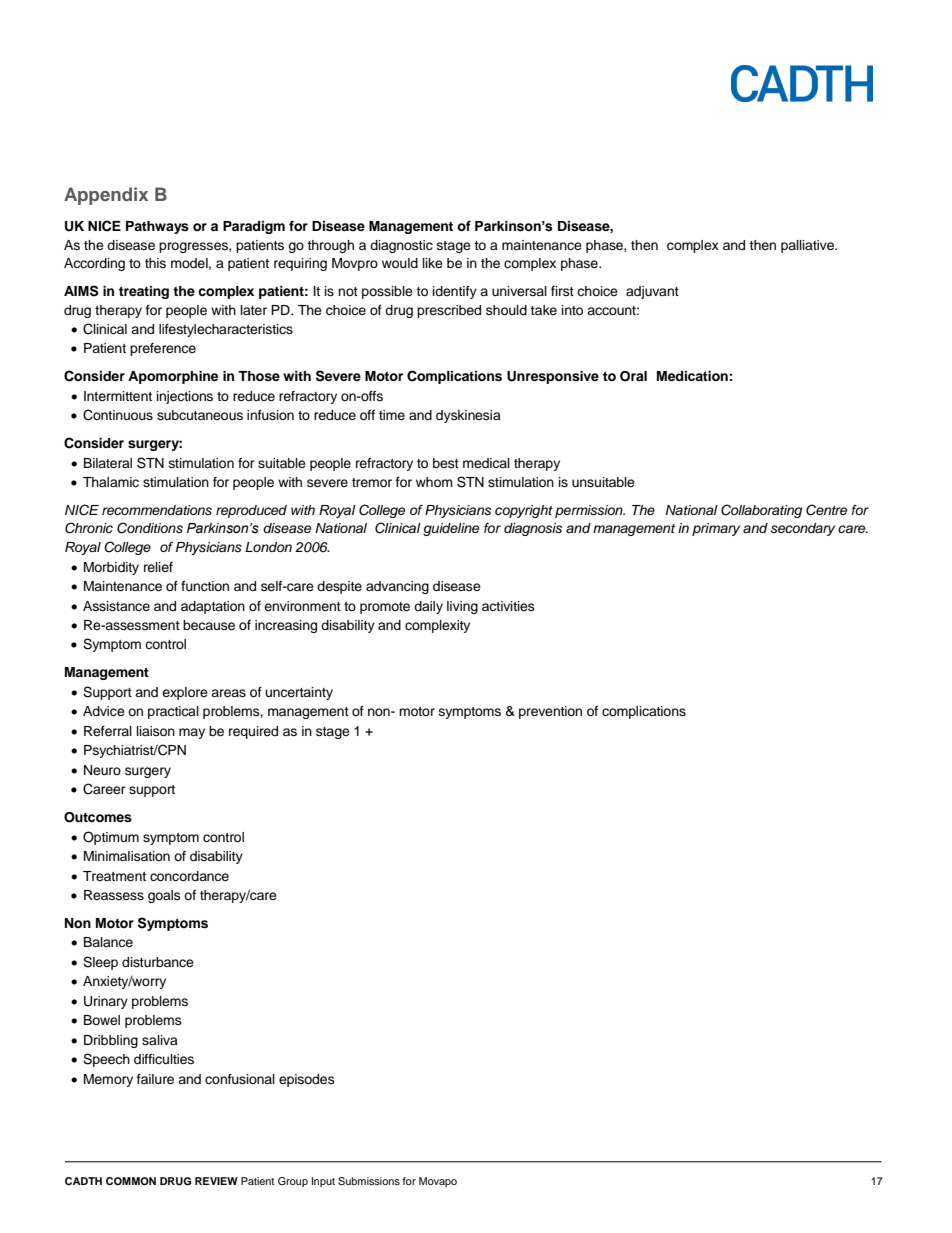 The image size is (952, 1233). Describe the element at coordinates (131, 1181) in the image. I see `COMMON` at that location.
